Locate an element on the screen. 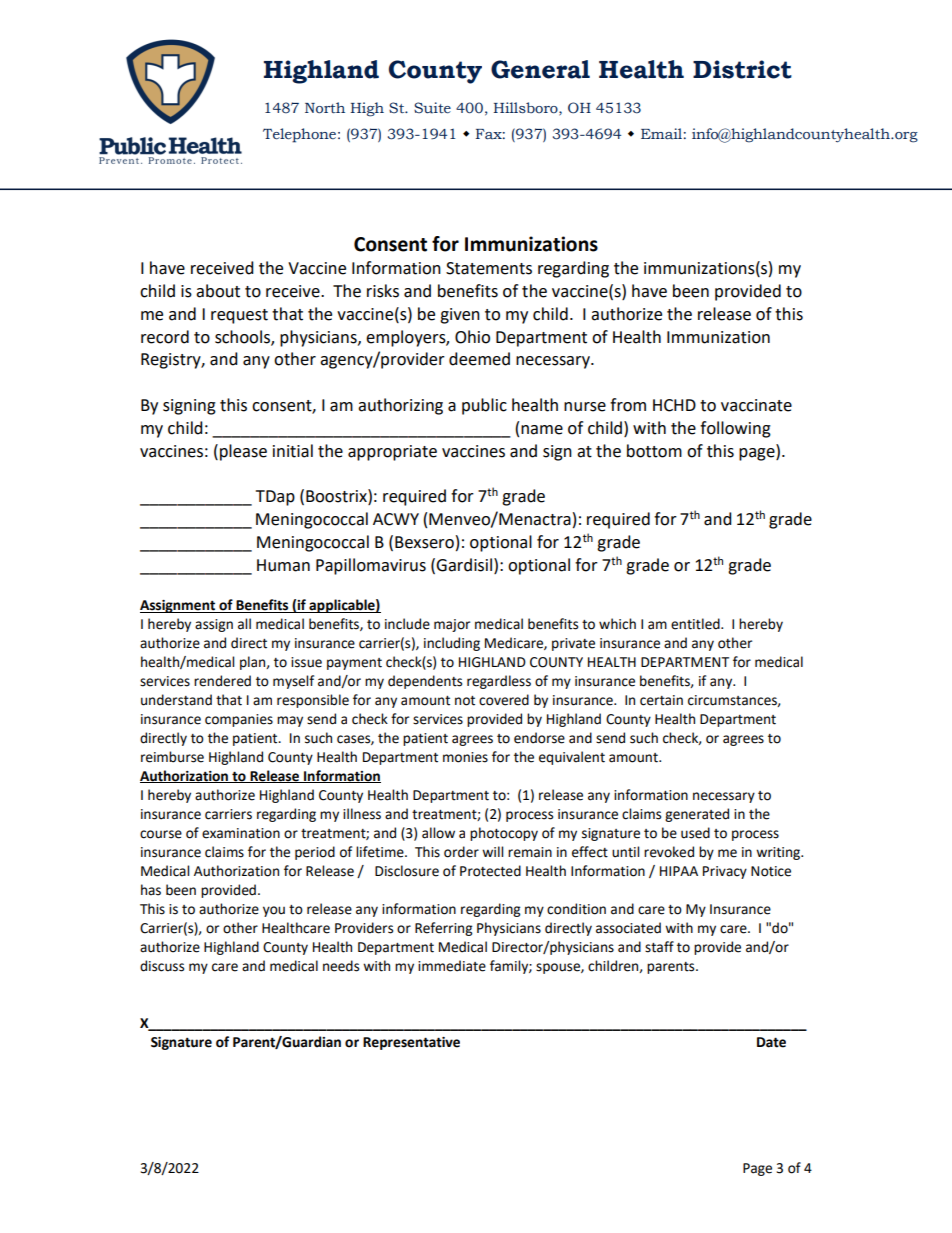  immediate is located at coordinates (452, 966).
